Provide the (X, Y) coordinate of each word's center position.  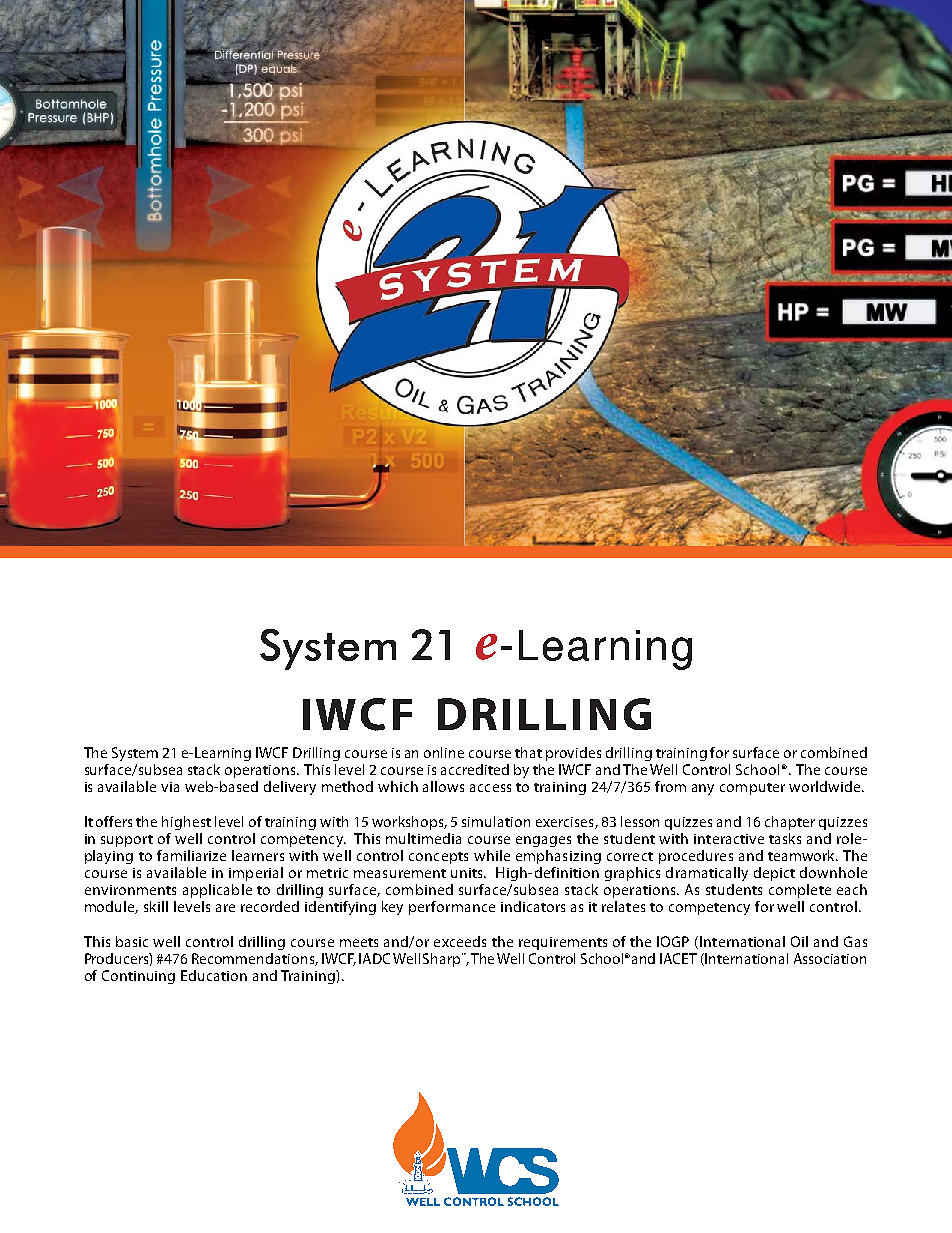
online (444, 752)
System (135, 754)
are (225, 908)
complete (800, 891)
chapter (790, 823)
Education (214, 975)
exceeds (460, 941)
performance (452, 908)
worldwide (826, 786)
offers (114, 821)
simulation (496, 821)
